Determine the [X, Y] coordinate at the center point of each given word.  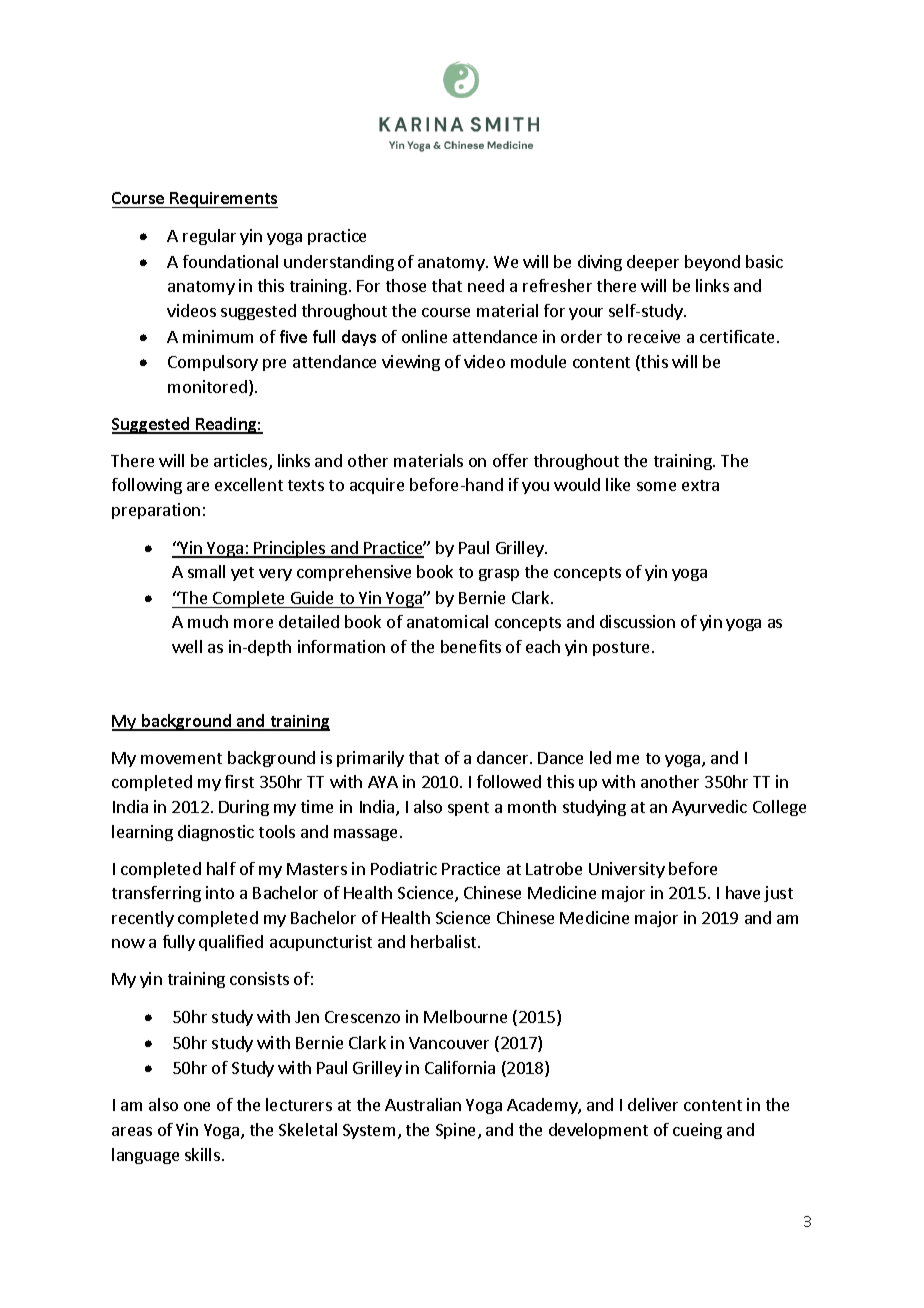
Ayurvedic [709, 808]
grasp [499, 575]
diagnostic [216, 833]
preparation [156, 511]
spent [468, 809]
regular [209, 237]
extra [700, 485]
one [197, 1106]
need [486, 285]
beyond [712, 263]
